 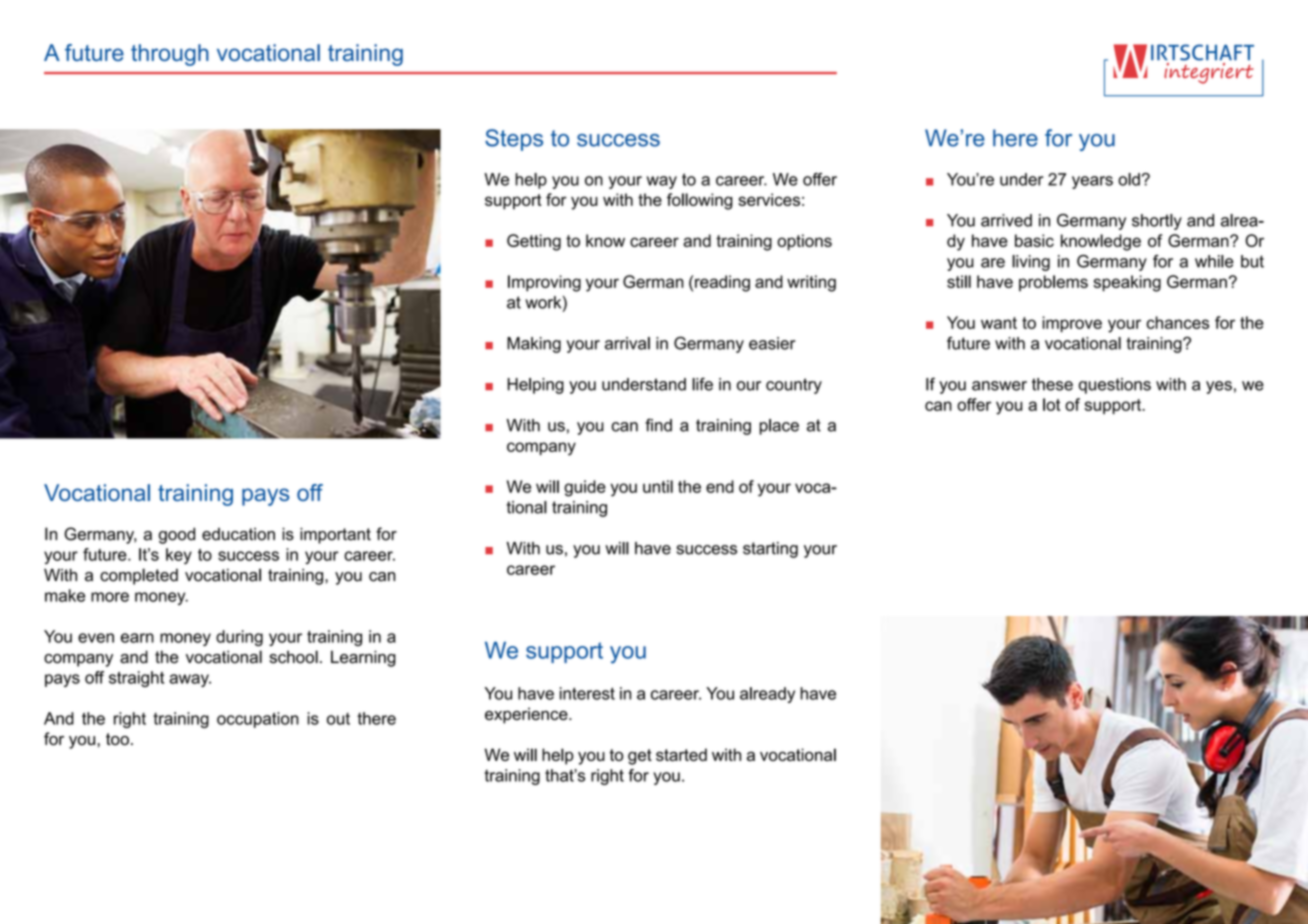 I want to click on through, so click(x=170, y=55).
